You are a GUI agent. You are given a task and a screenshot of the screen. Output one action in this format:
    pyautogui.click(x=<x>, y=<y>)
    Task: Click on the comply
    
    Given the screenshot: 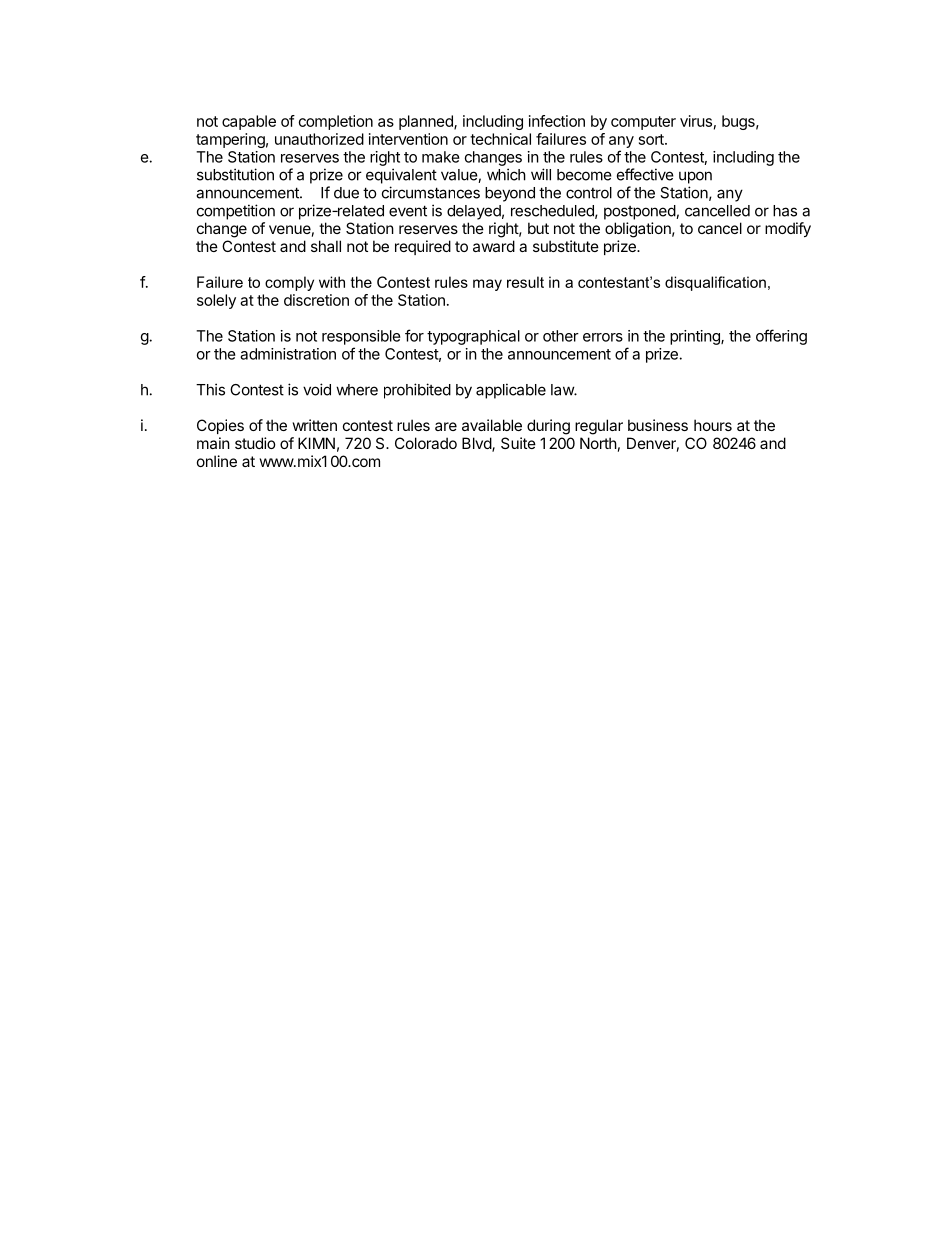 What is the action you would take?
    pyautogui.click(x=289, y=283)
